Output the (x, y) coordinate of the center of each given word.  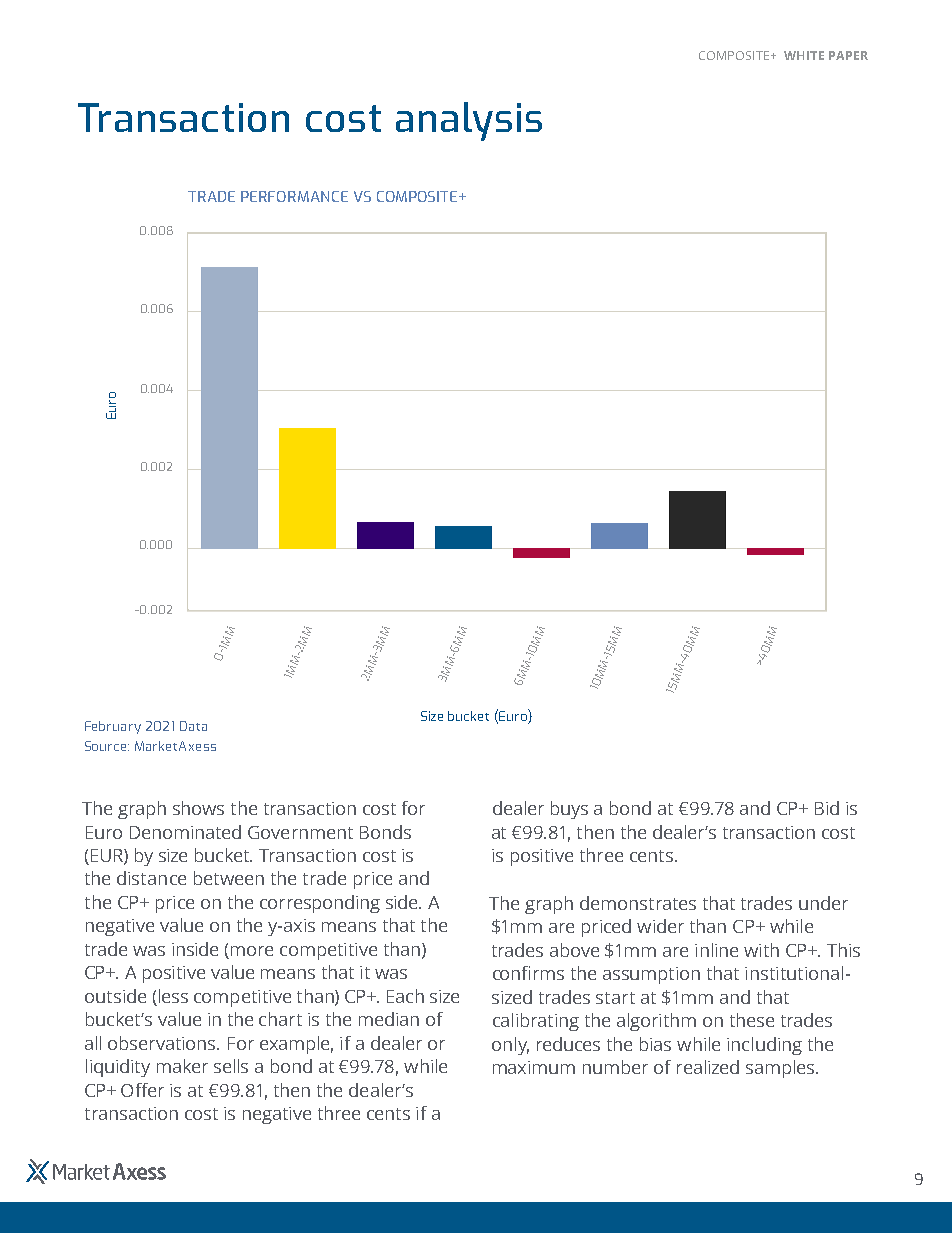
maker (182, 1066)
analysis (469, 121)
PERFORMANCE (294, 196)
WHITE (804, 55)
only (510, 1046)
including (764, 1046)
